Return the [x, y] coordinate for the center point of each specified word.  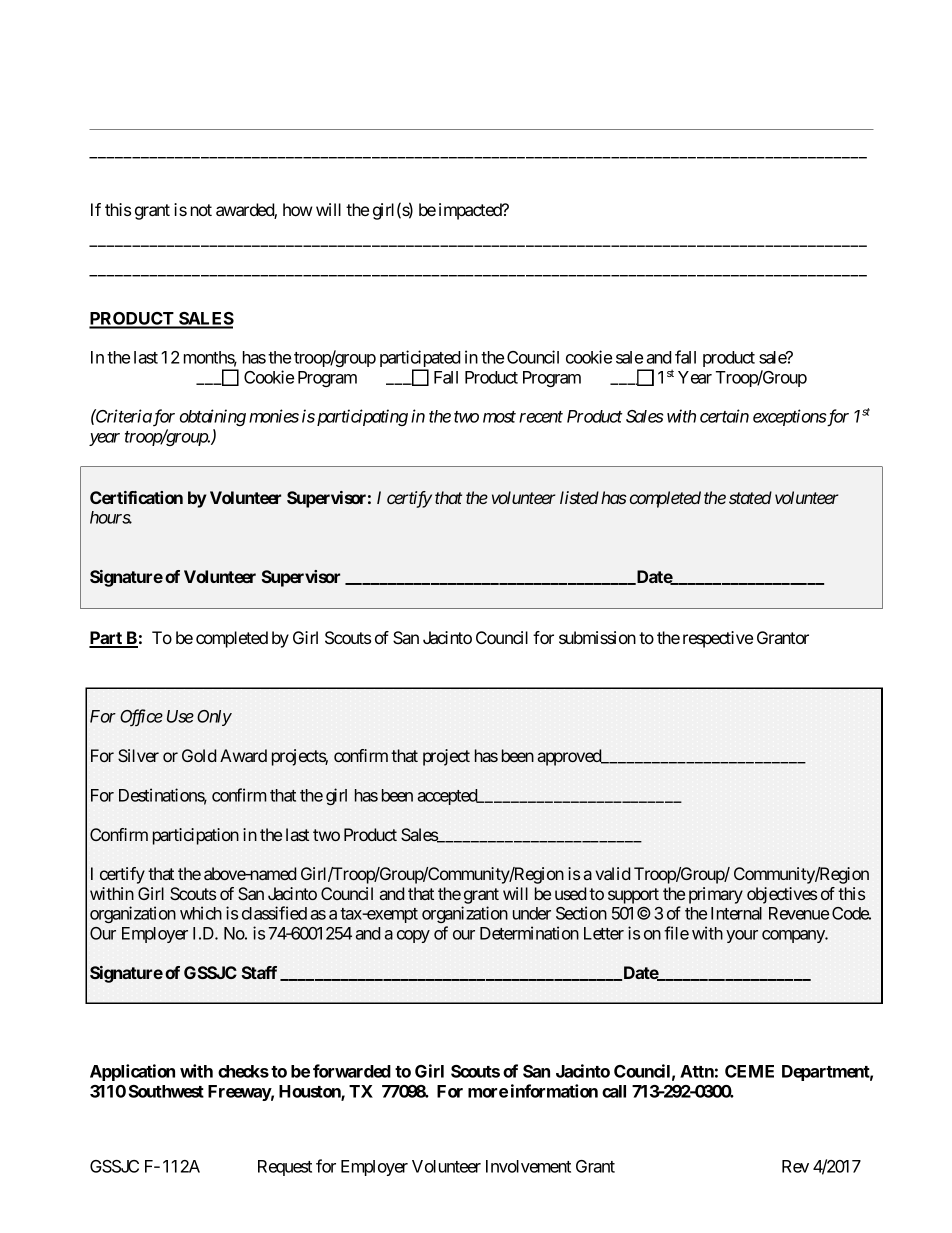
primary [716, 895]
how [298, 209]
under [532, 913]
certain [724, 416]
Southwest [166, 1091]
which [201, 913]
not [201, 210]
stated [750, 497]
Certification [136, 497]
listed [579, 497]
